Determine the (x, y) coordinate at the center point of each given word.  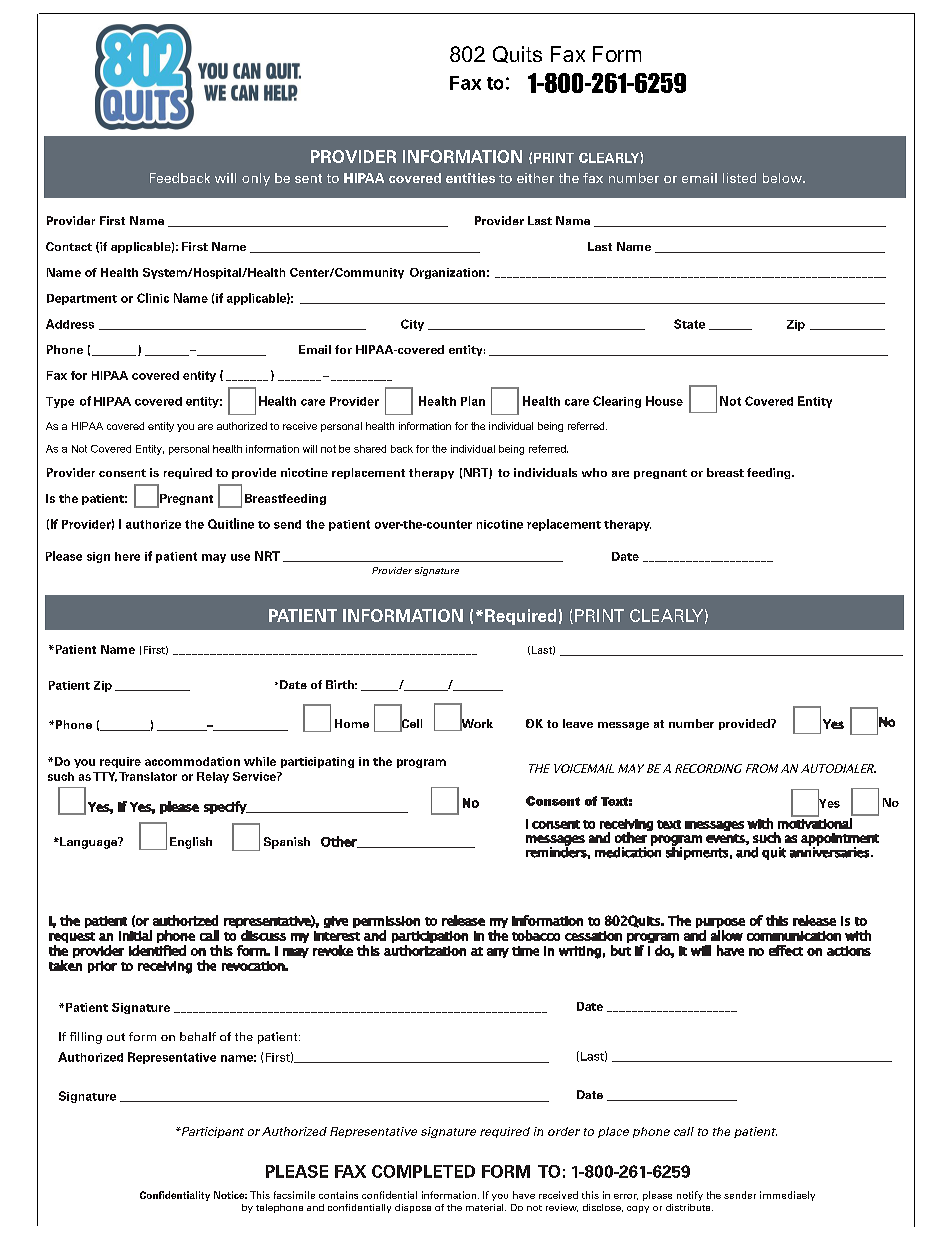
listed (739, 178)
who (594, 472)
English (191, 843)
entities (470, 178)
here (127, 556)
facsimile (294, 1195)
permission (386, 922)
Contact (69, 246)
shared (370, 449)
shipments (697, 852)
